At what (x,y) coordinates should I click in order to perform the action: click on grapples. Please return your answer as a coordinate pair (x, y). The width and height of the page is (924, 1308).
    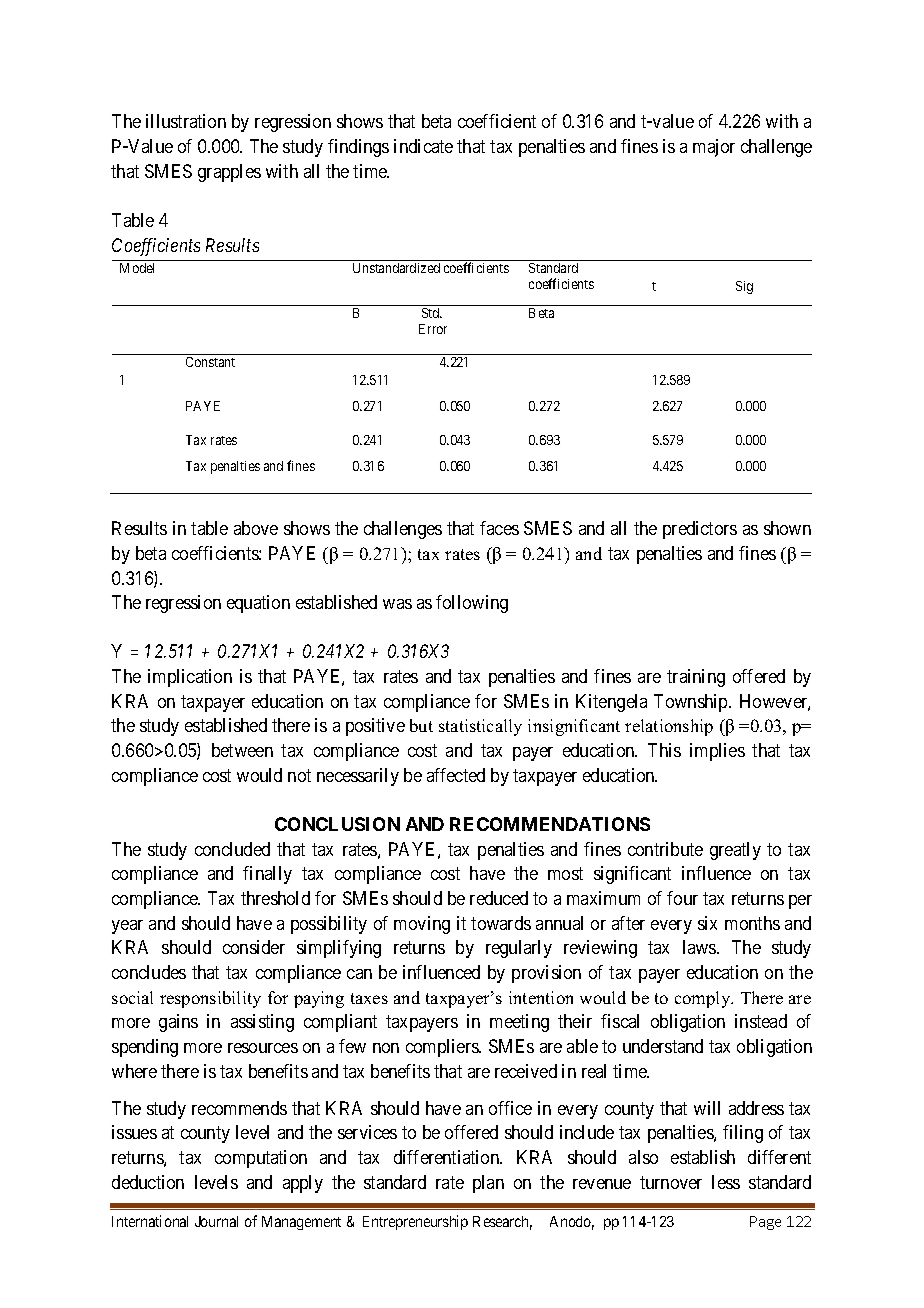
    Looking at the image, I should click on (229, 173).
